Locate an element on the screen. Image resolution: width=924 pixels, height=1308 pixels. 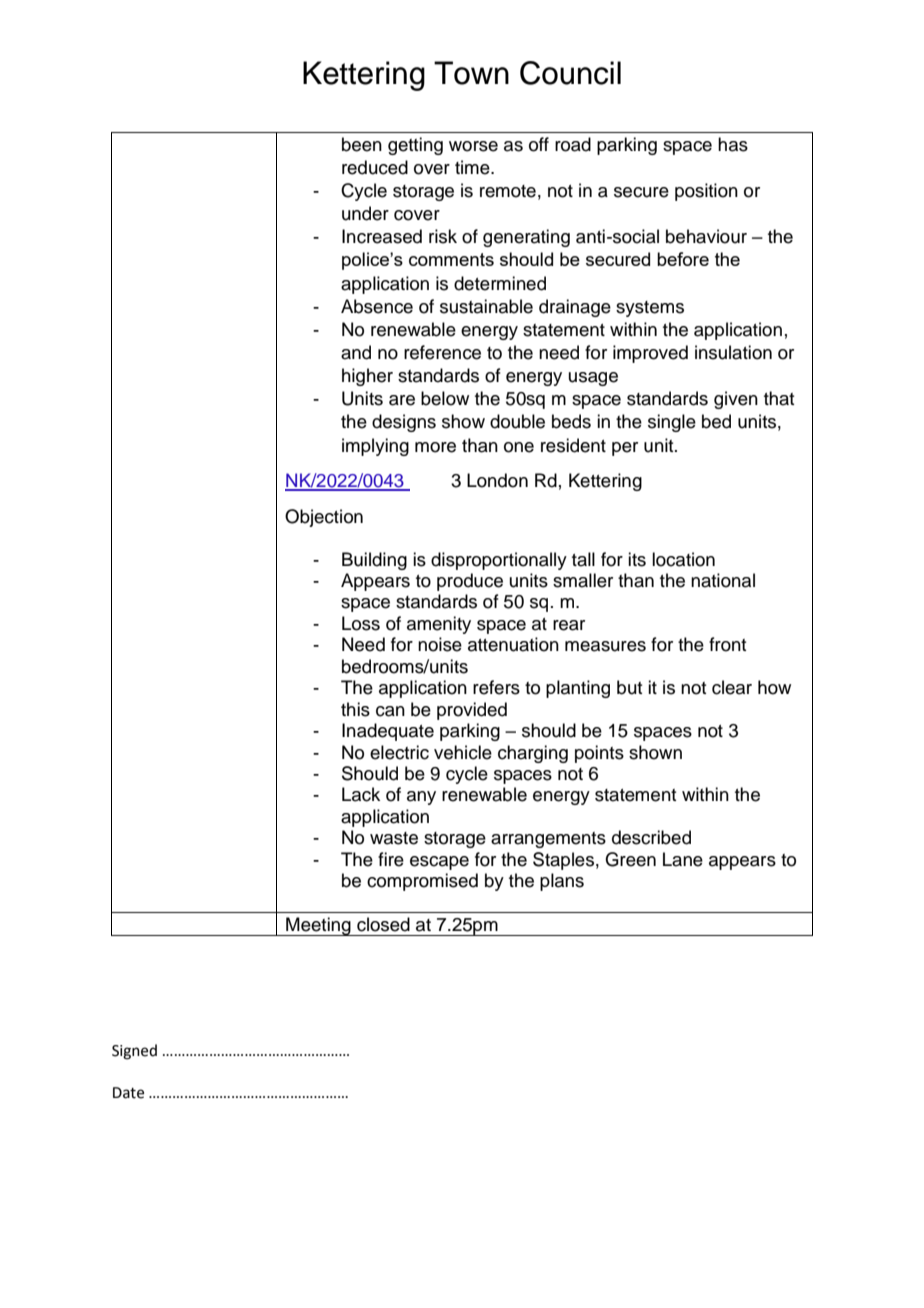
Town is located at coordinates (471, 73).
